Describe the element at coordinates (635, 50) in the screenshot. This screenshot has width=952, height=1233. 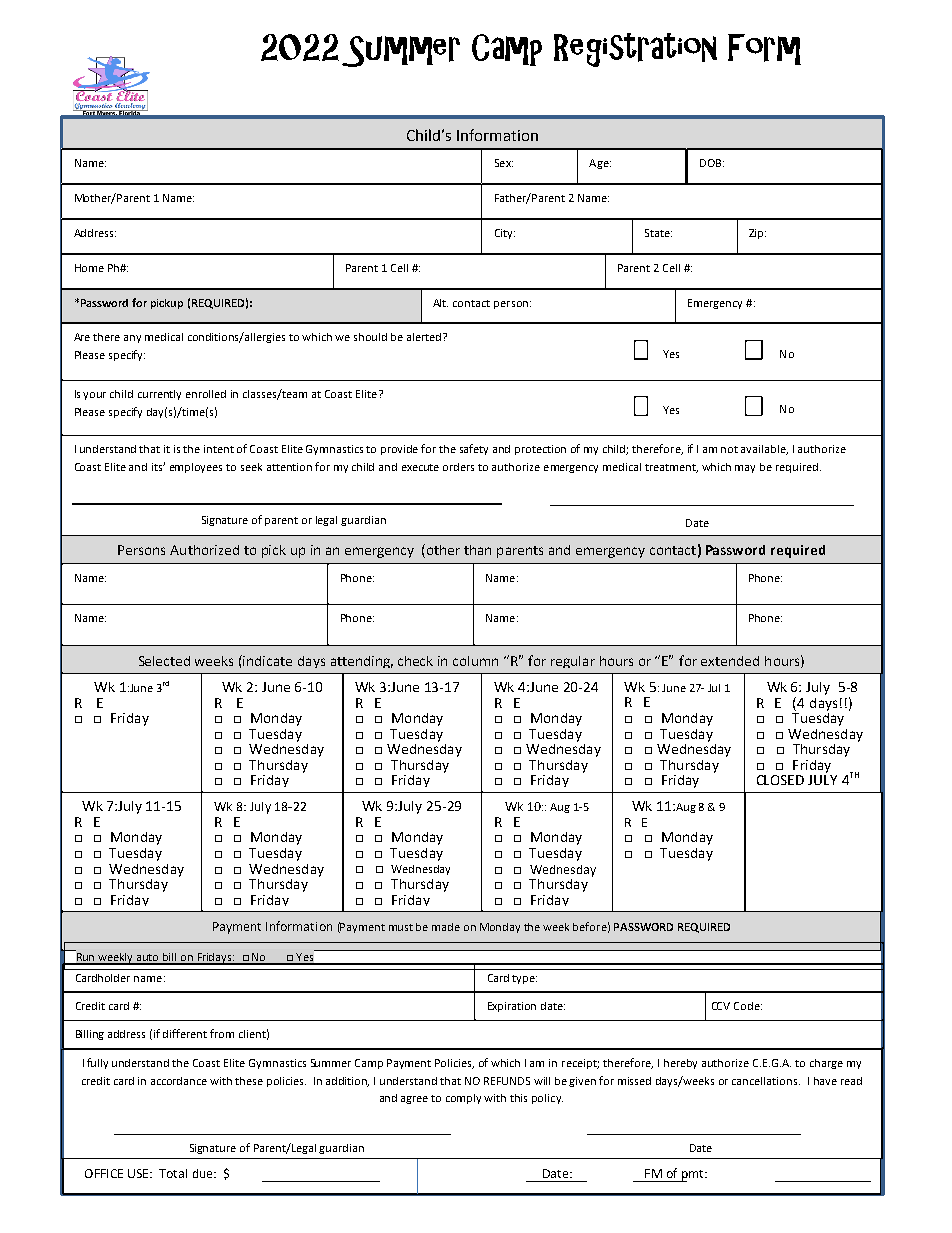
I see `Registration` at that location.
